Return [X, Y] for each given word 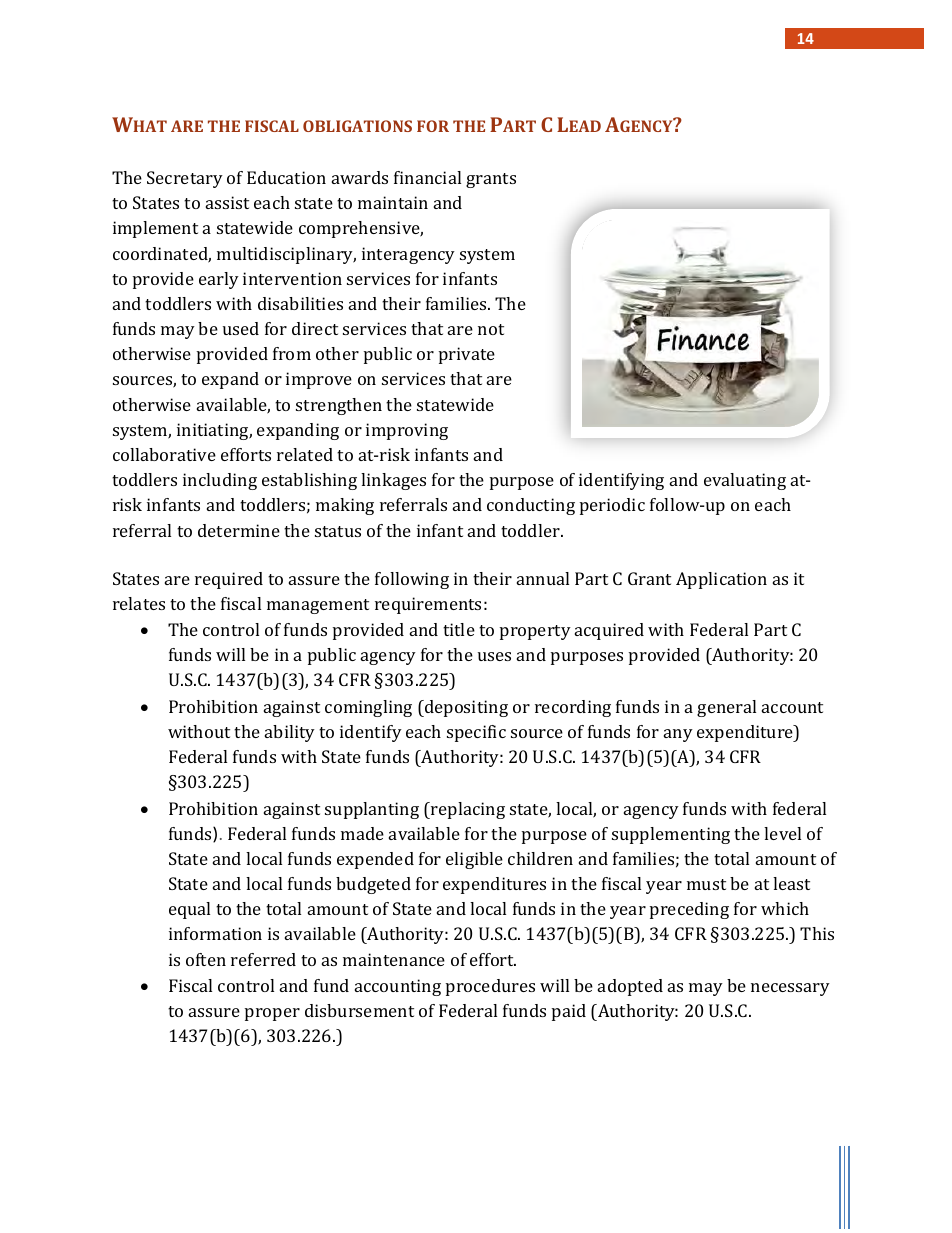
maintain [393, 202]
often [206, 959]
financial [427, 177]
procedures [490, 987]
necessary [790, 989]
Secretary [185, 179]
